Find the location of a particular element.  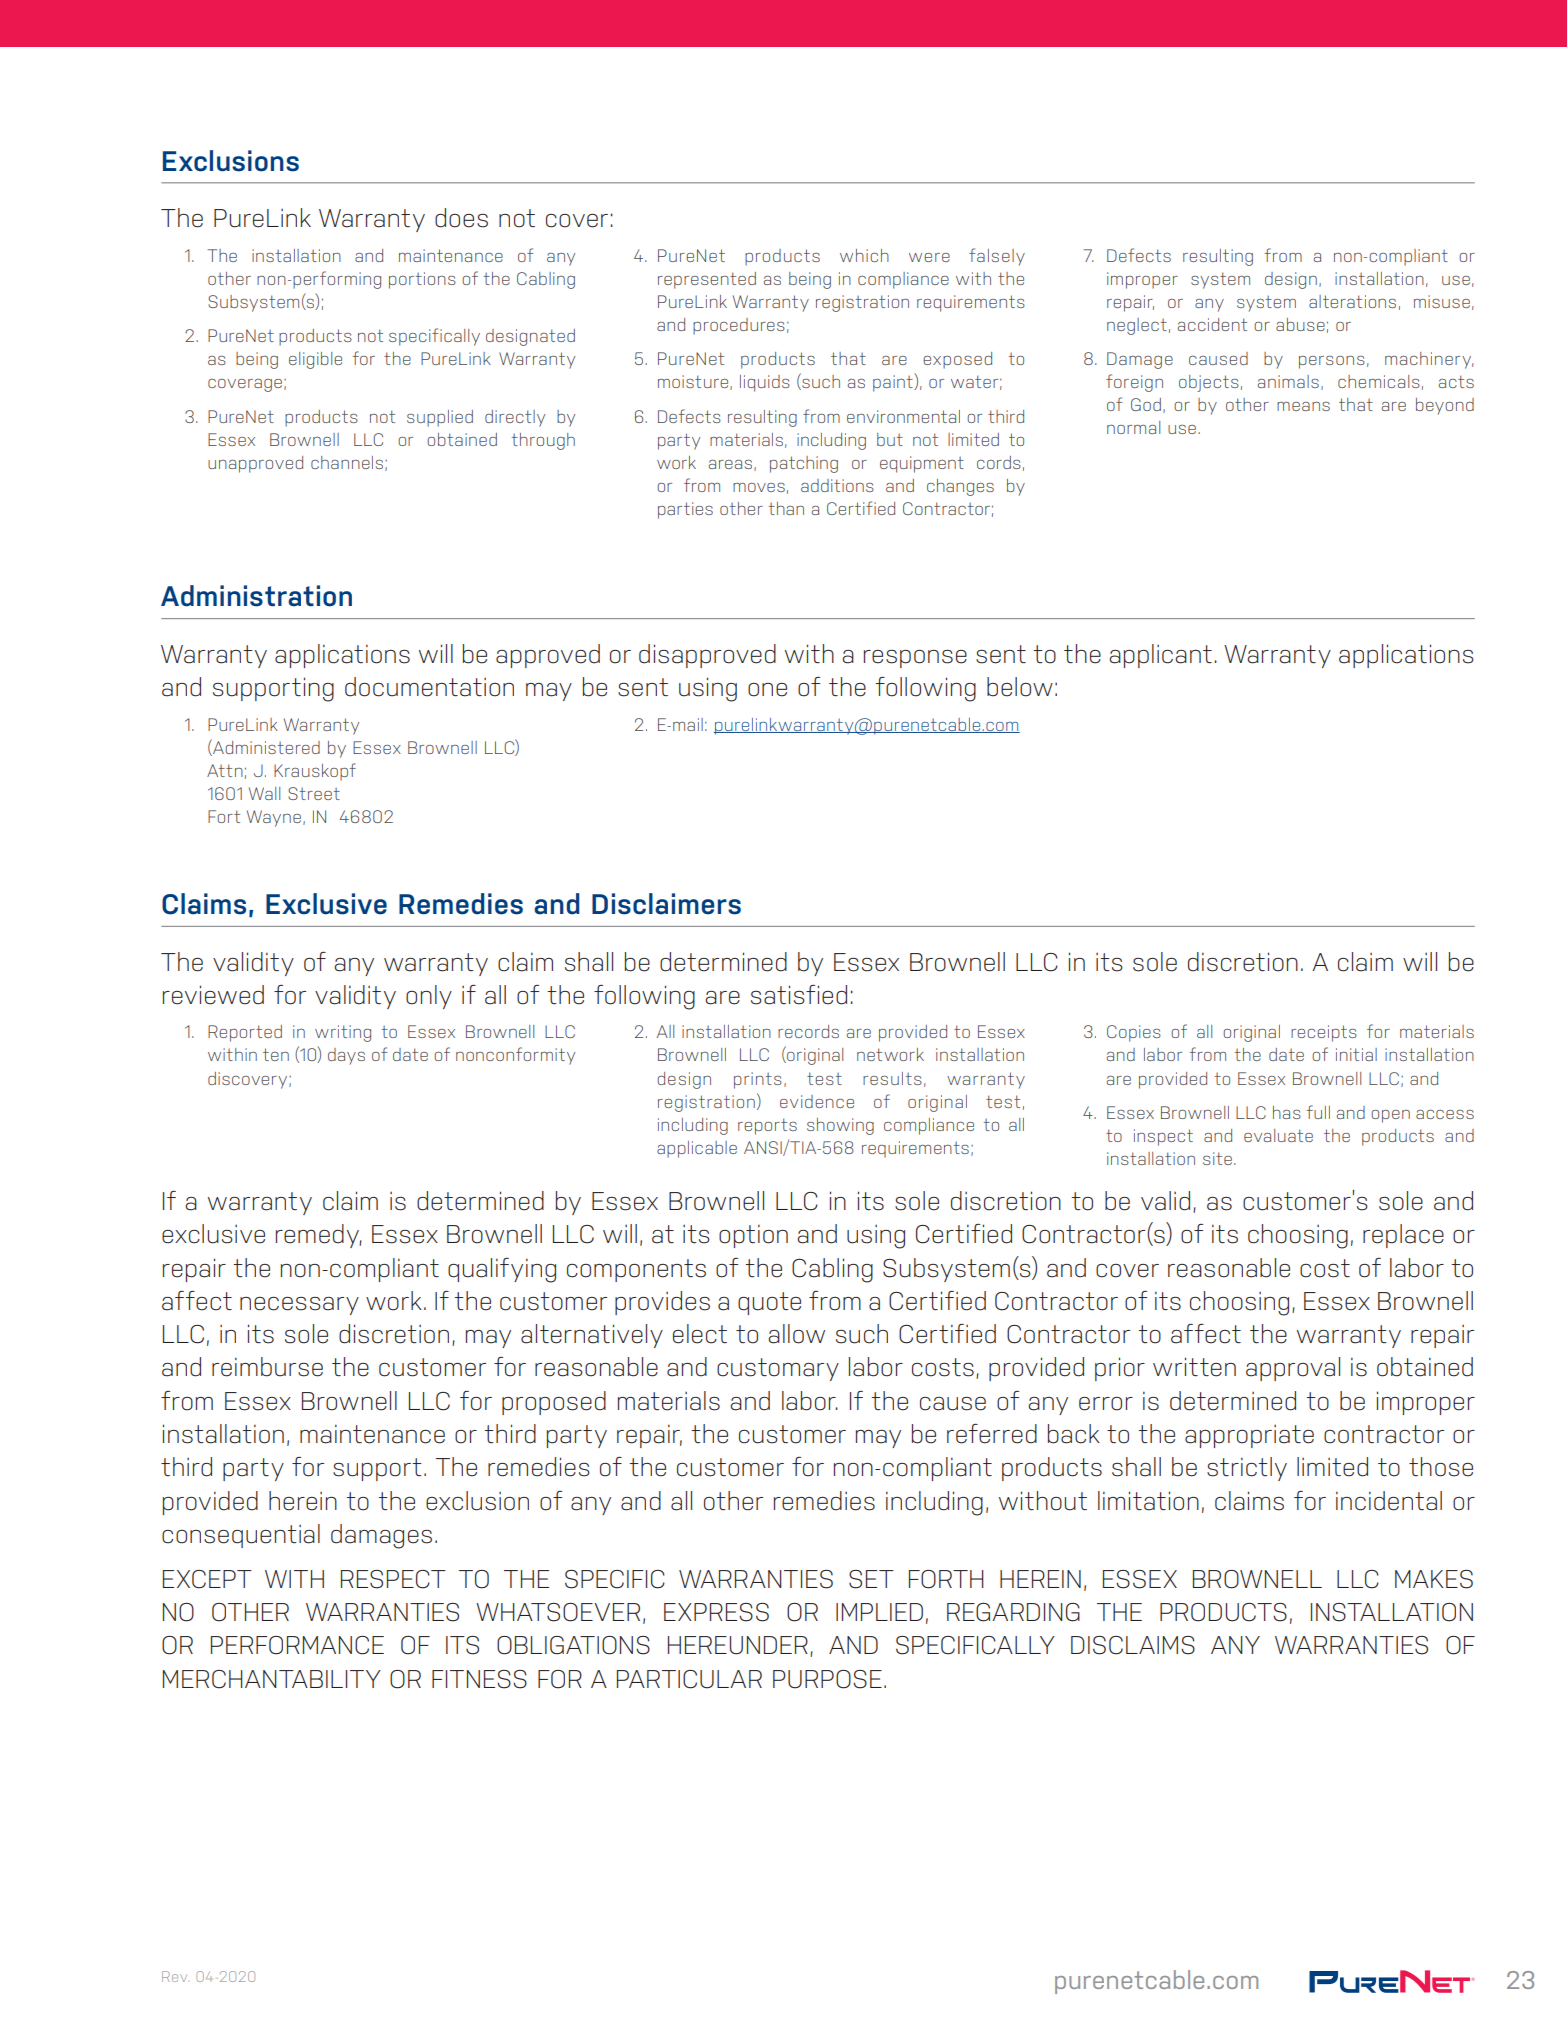

than is located at coordinates (786, 508).
